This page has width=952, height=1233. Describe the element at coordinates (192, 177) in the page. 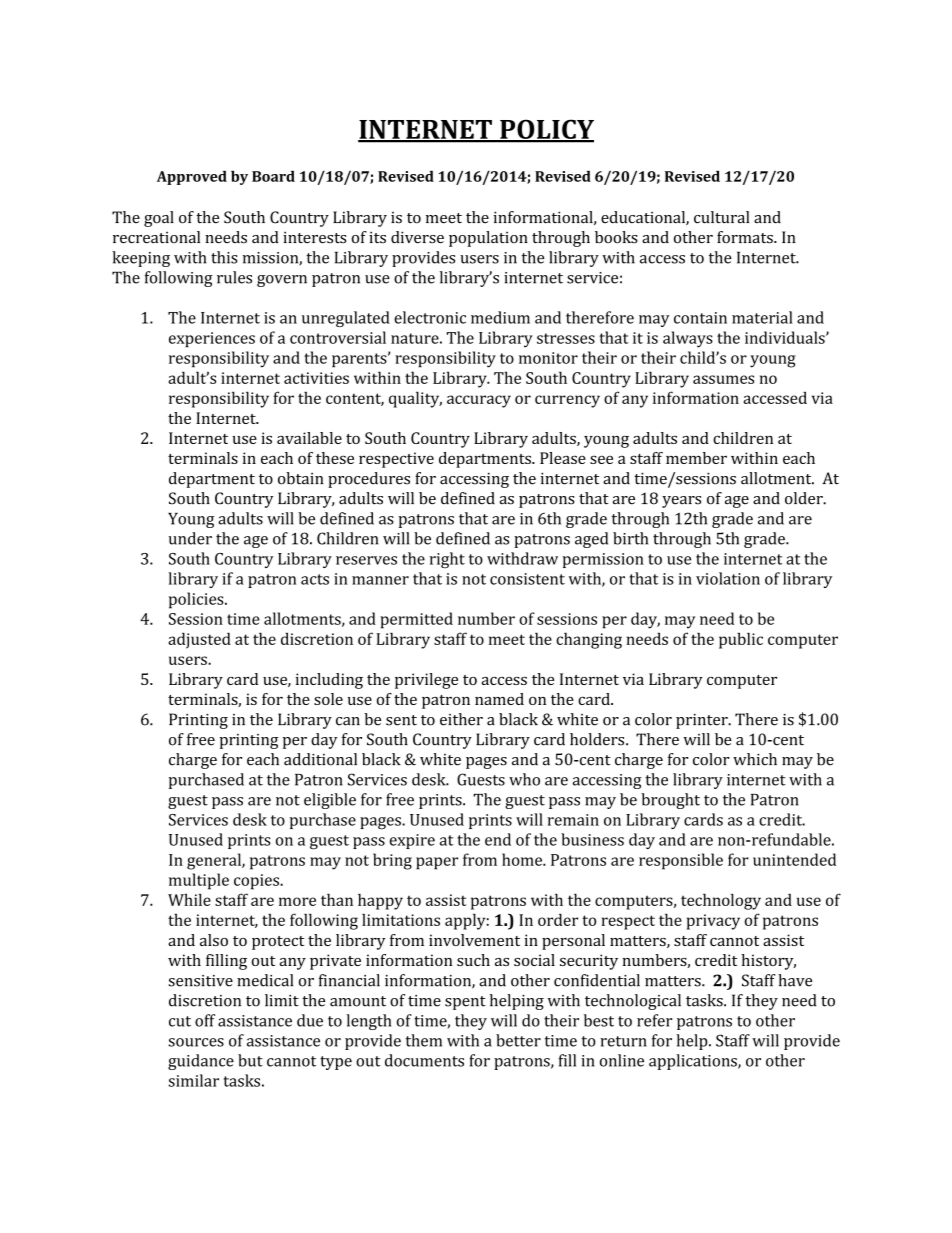

I see `Approved` at that location.
